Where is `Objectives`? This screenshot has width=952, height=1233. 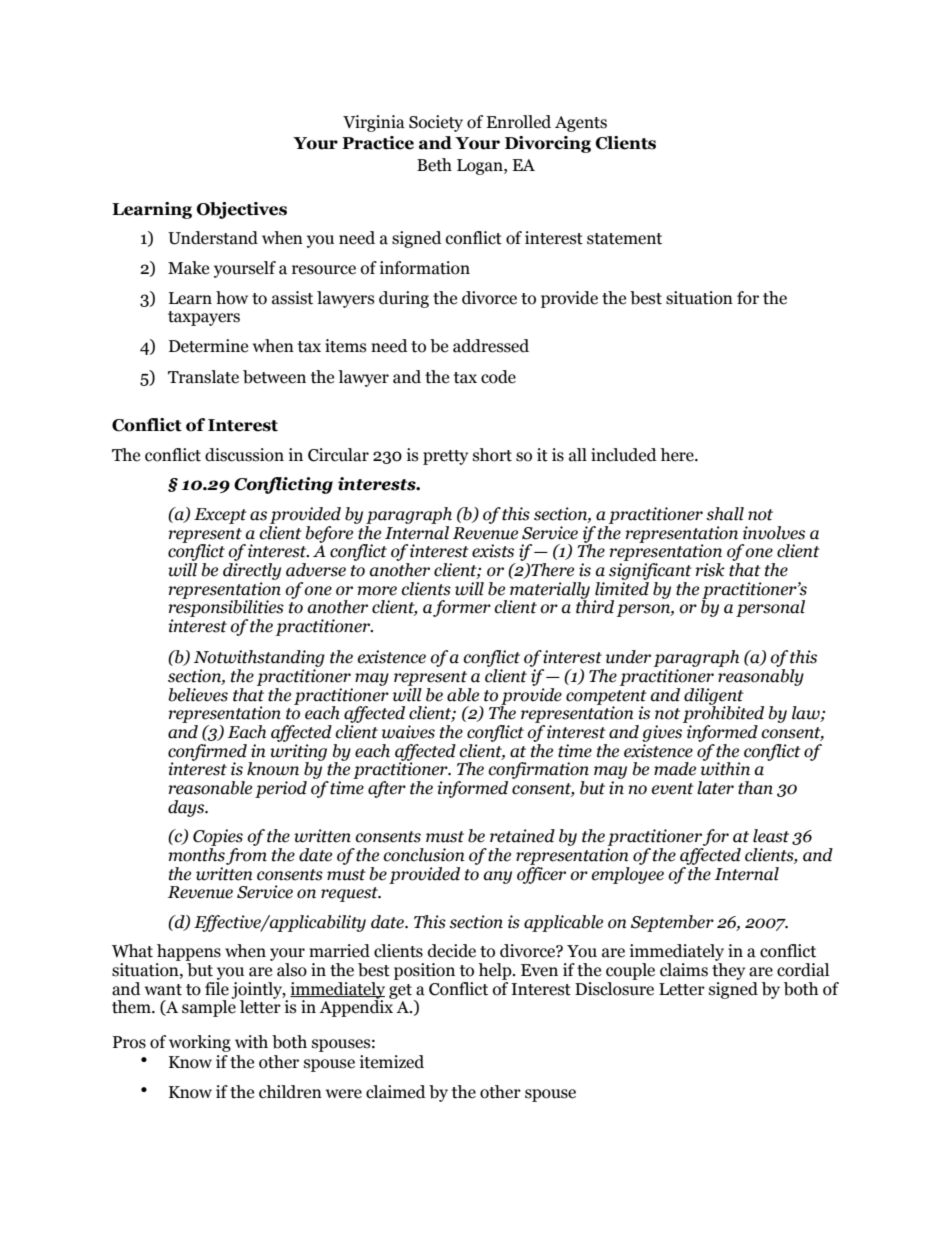 Objectives is located at coordinates (242, 210).
